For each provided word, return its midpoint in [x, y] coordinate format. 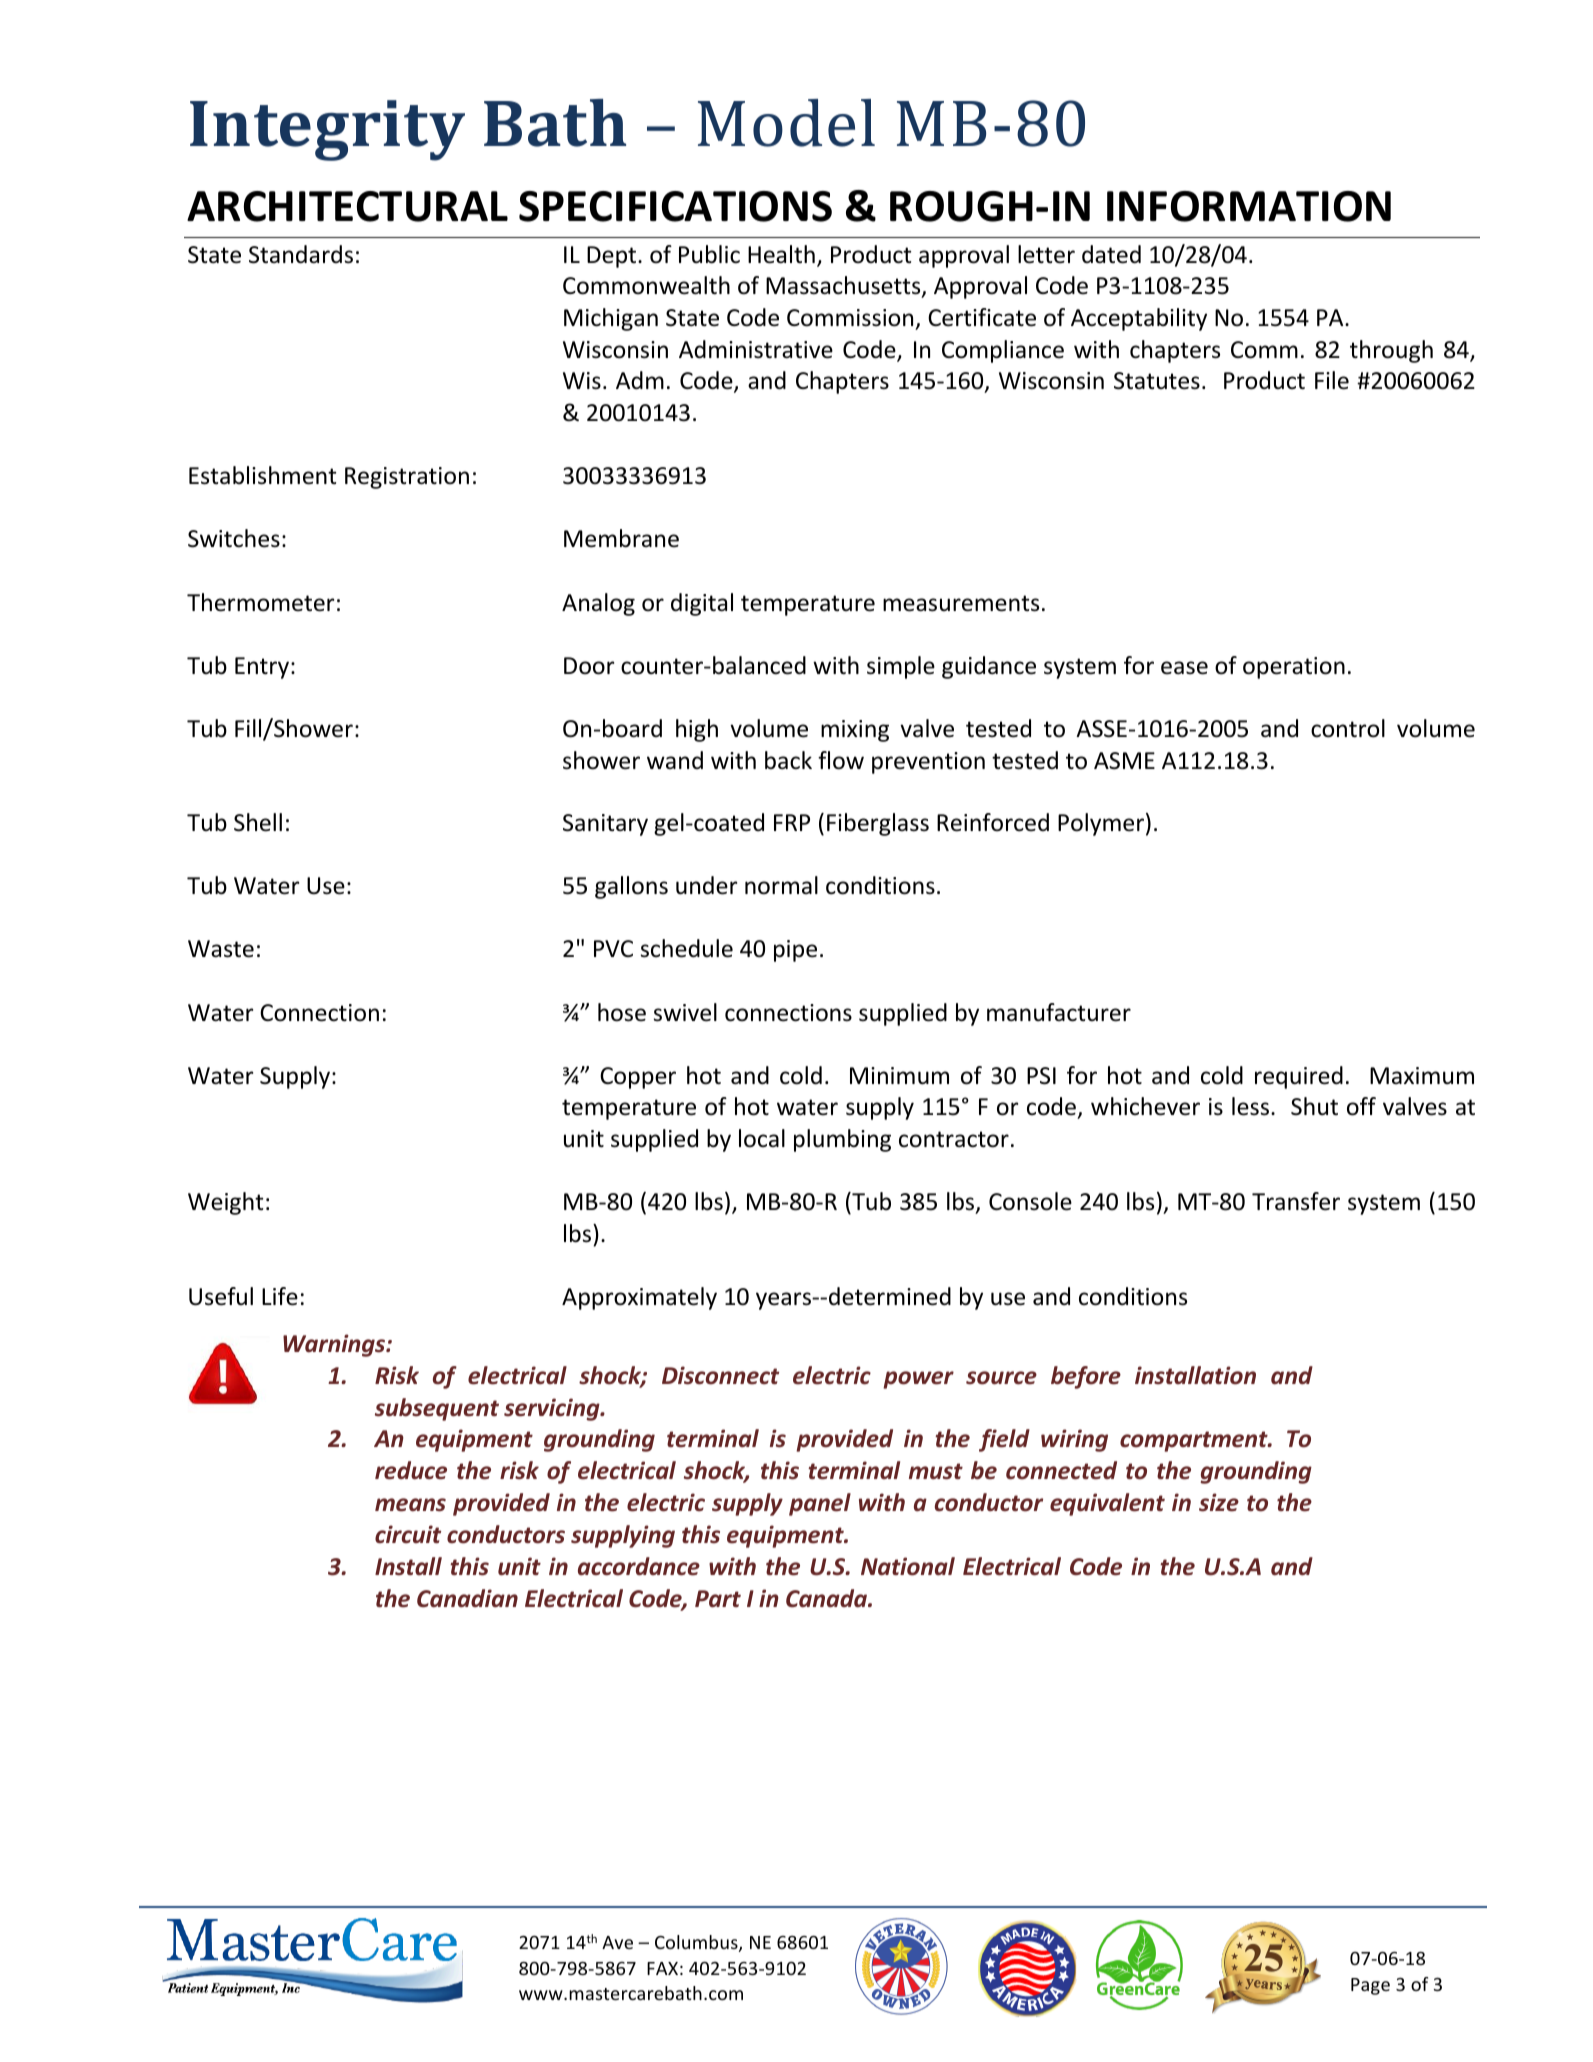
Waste [221, 949]
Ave [617, 1942]
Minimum [899, 1076]
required [1299, 1077]
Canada [827, 1598]
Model [786, 123]
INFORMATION [1249, 206]
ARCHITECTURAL [347, 206]
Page [1370, 1986]
